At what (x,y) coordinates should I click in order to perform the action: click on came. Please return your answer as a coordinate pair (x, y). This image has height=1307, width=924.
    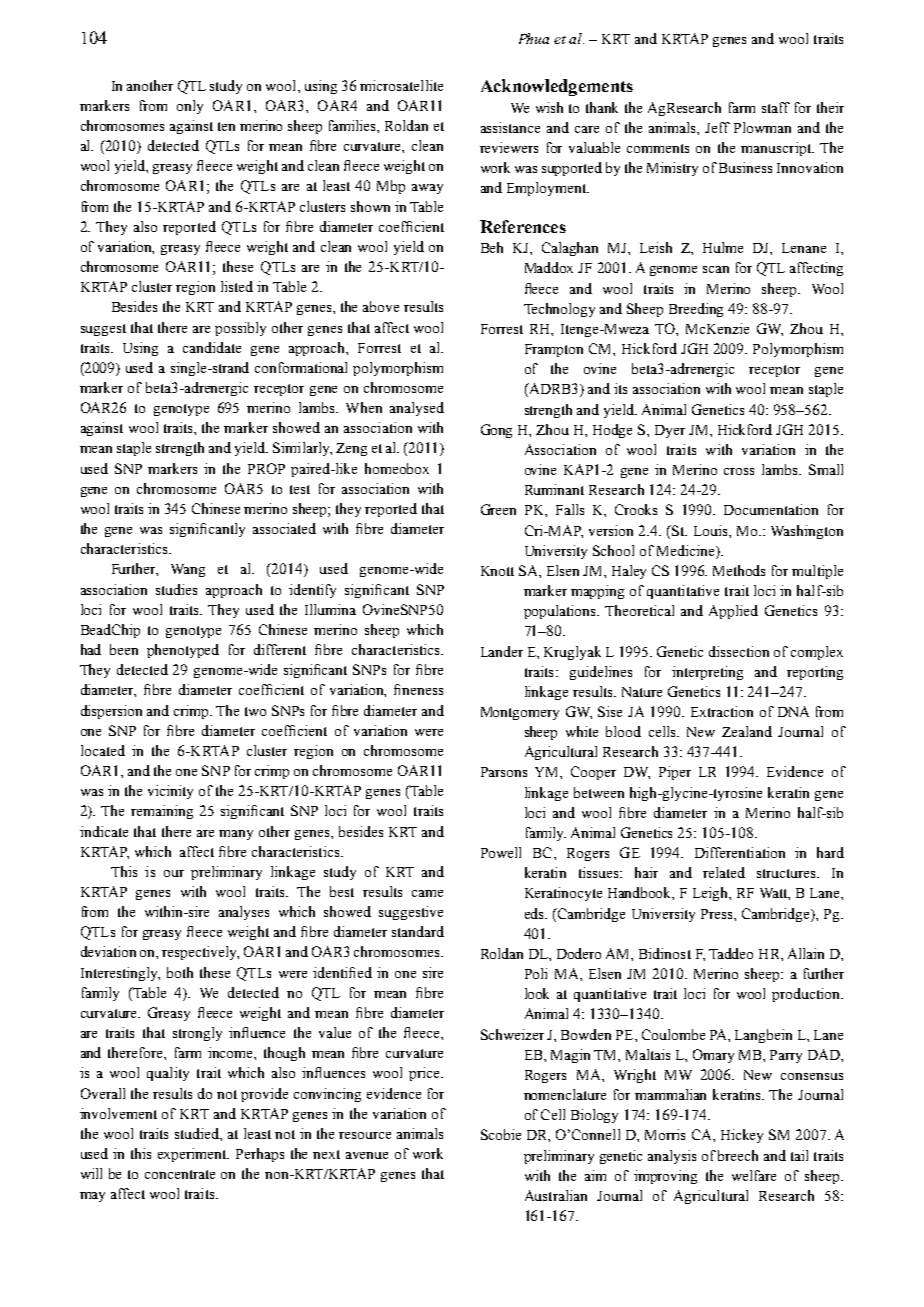
    Looking at the image, I should click on (427, 893).
